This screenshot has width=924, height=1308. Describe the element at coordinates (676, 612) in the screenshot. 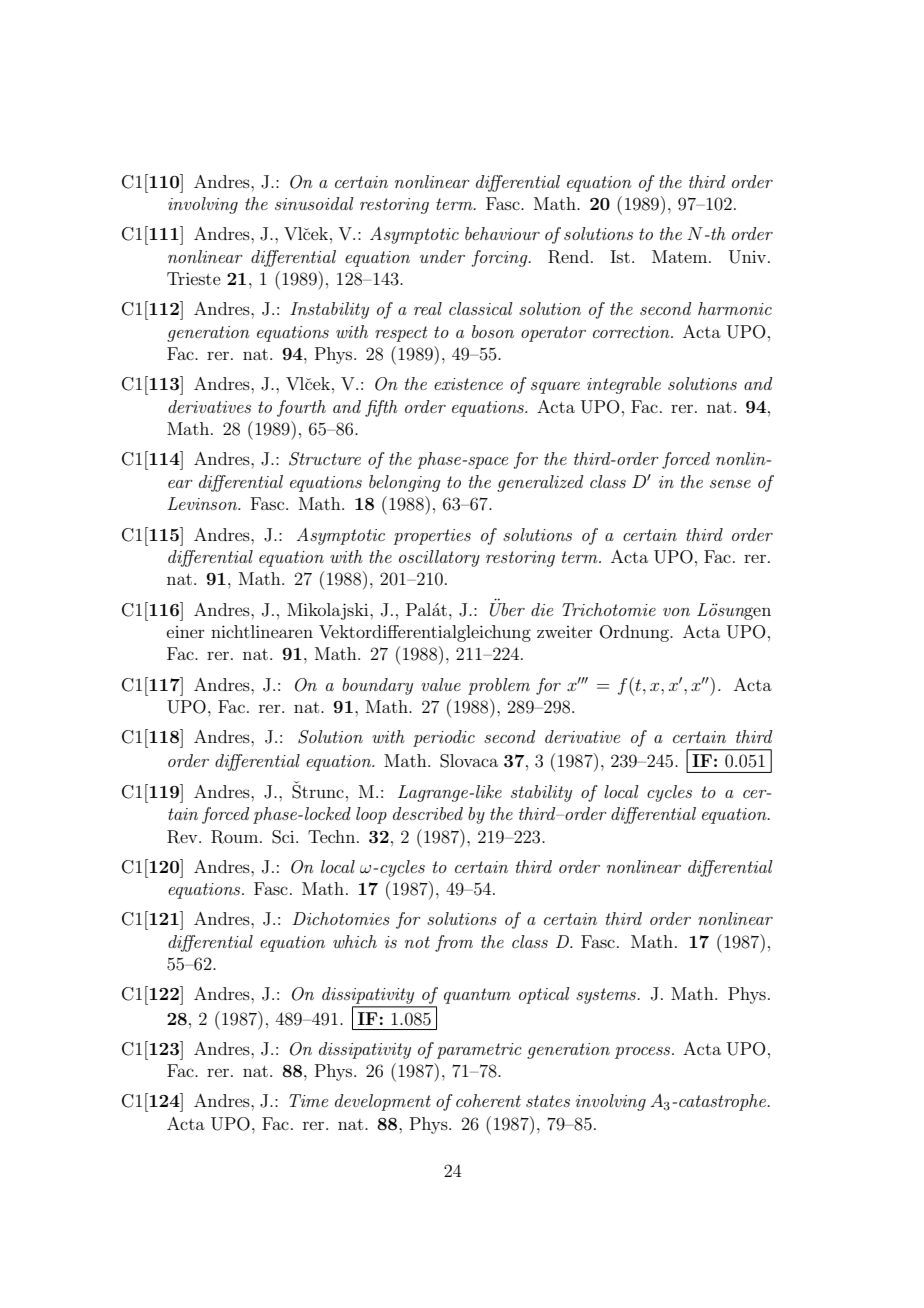

I see `von` at that location.
